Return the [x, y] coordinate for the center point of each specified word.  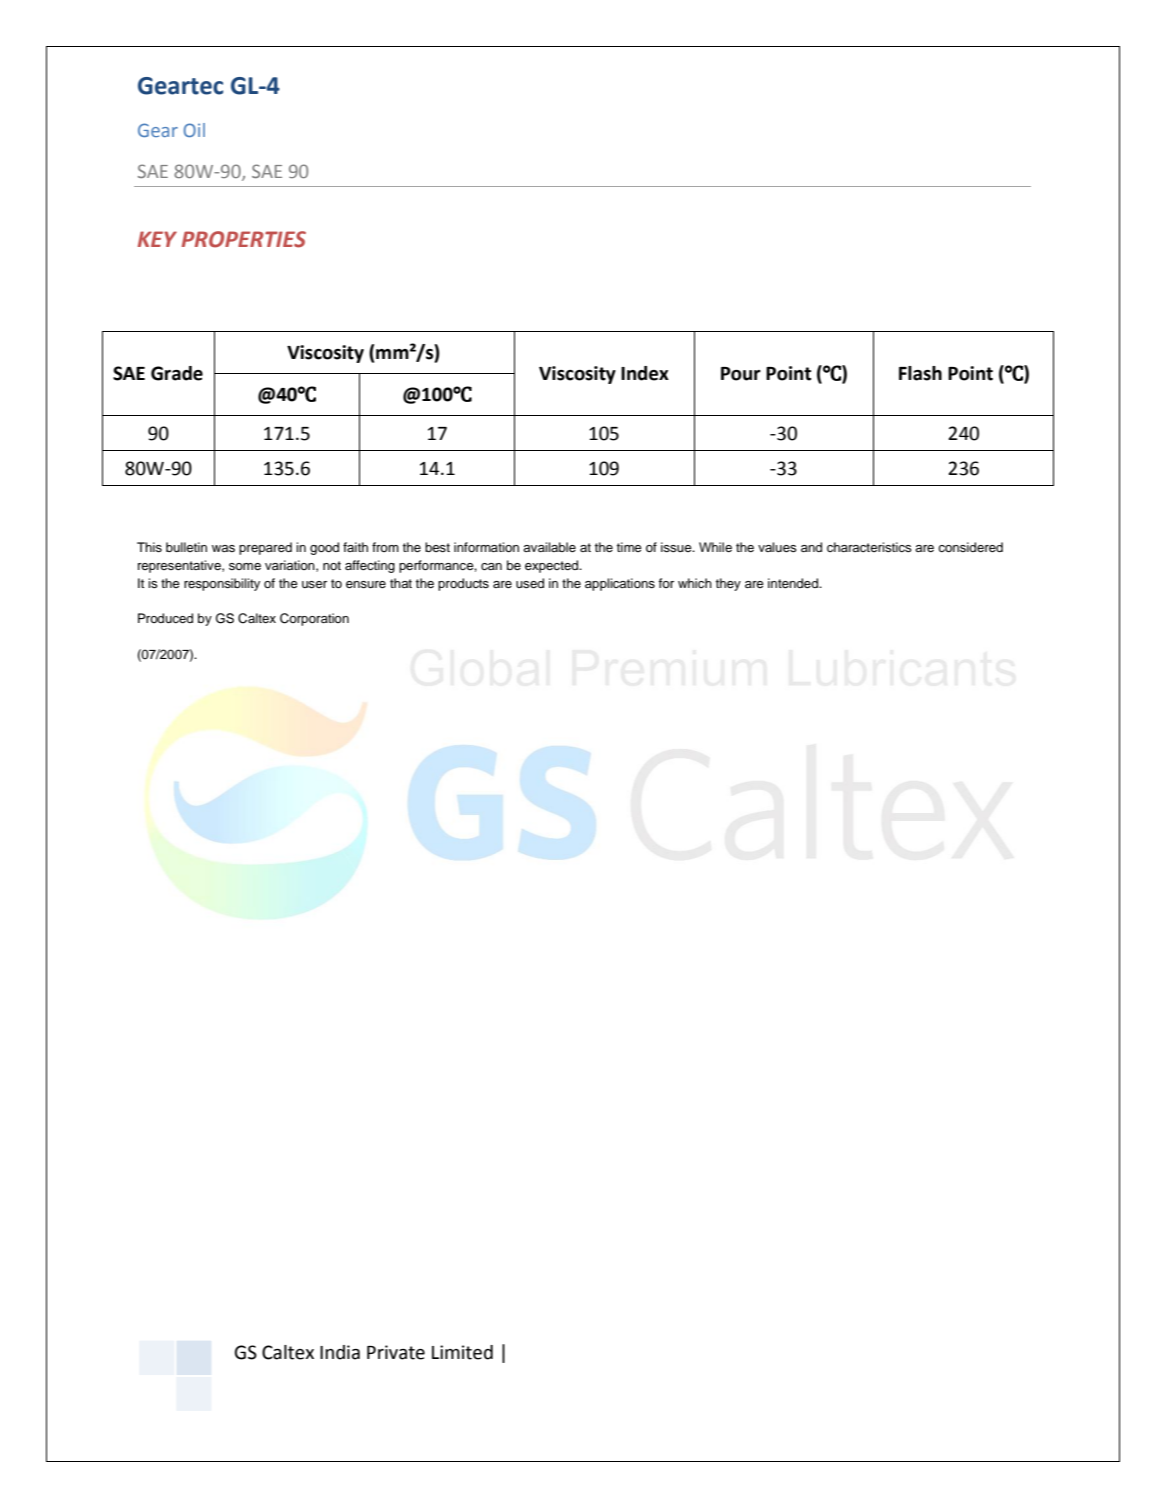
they [728, 584]
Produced [165, 618]
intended [794, 583]
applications [620, 584]
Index [645, 373]
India [340, 1352]
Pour [741, 374]
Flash [920, 373]
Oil [194, 130]
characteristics [869, 547]
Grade [177, 373]
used [530, 583]
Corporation [314, 619]
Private [396, 1352]
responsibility [222, 584]
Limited [462, 1352]
